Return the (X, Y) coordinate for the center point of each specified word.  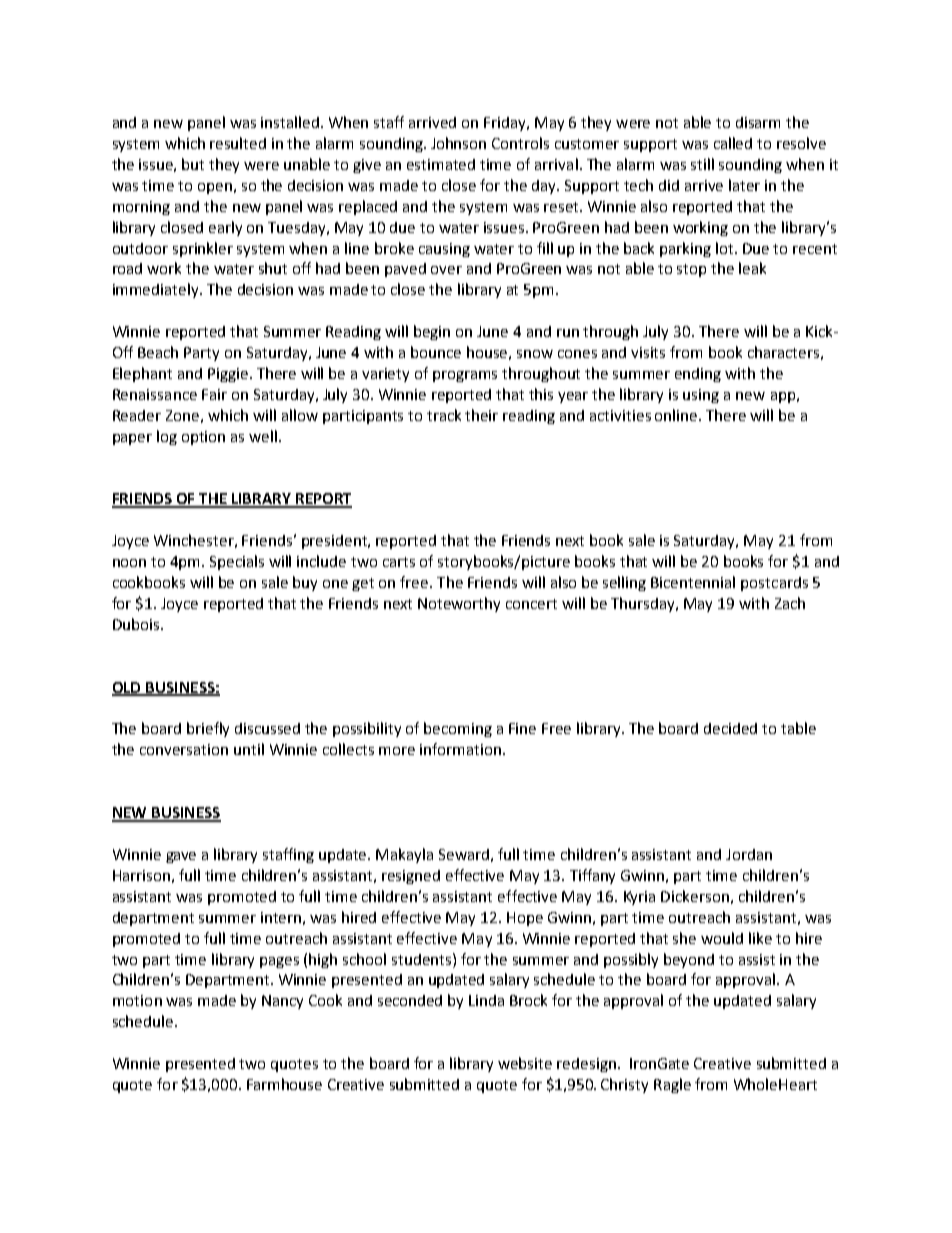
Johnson (458, 143)
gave (181, 857)
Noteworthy (459, 604)
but (193, 164)
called (733, 143)
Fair (214, 394)
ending (698, 375)
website (525, 1063)
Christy (624, 1085)
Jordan (749, 854)
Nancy (282, 1002)
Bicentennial (693, 582)
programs (465, 376)
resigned (411, 877)
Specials (237, 562)
